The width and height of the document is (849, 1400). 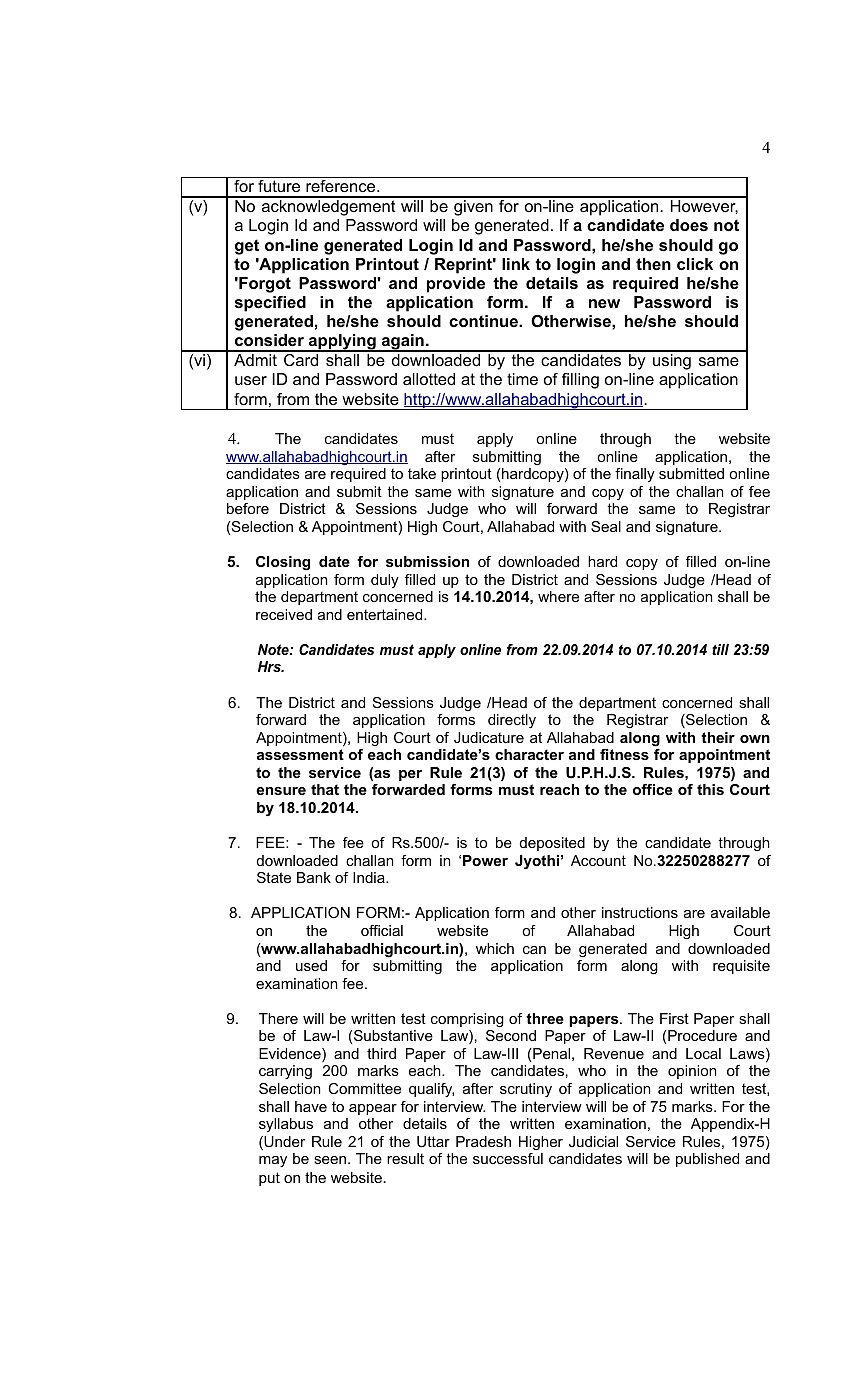 What do you see at coordinates (314, 877) in the document?
I see `Bank` at bounding box center [314, 877].
